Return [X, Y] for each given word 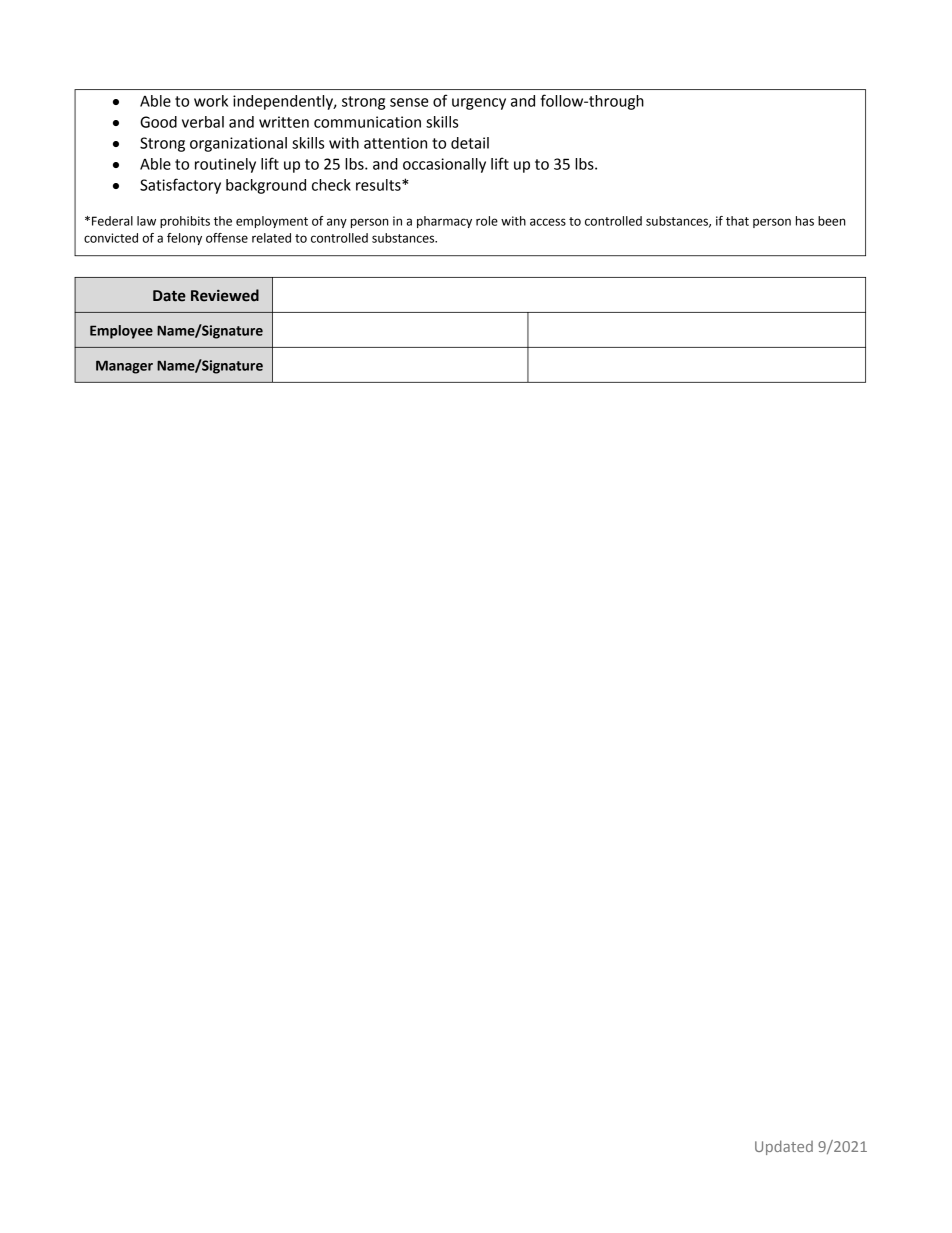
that [737, 221]
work [211, 101]
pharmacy [444, 222]
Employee [121, 332]
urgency [479, 104]
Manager [124, 367]
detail [470, 143]
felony [184, 239]
